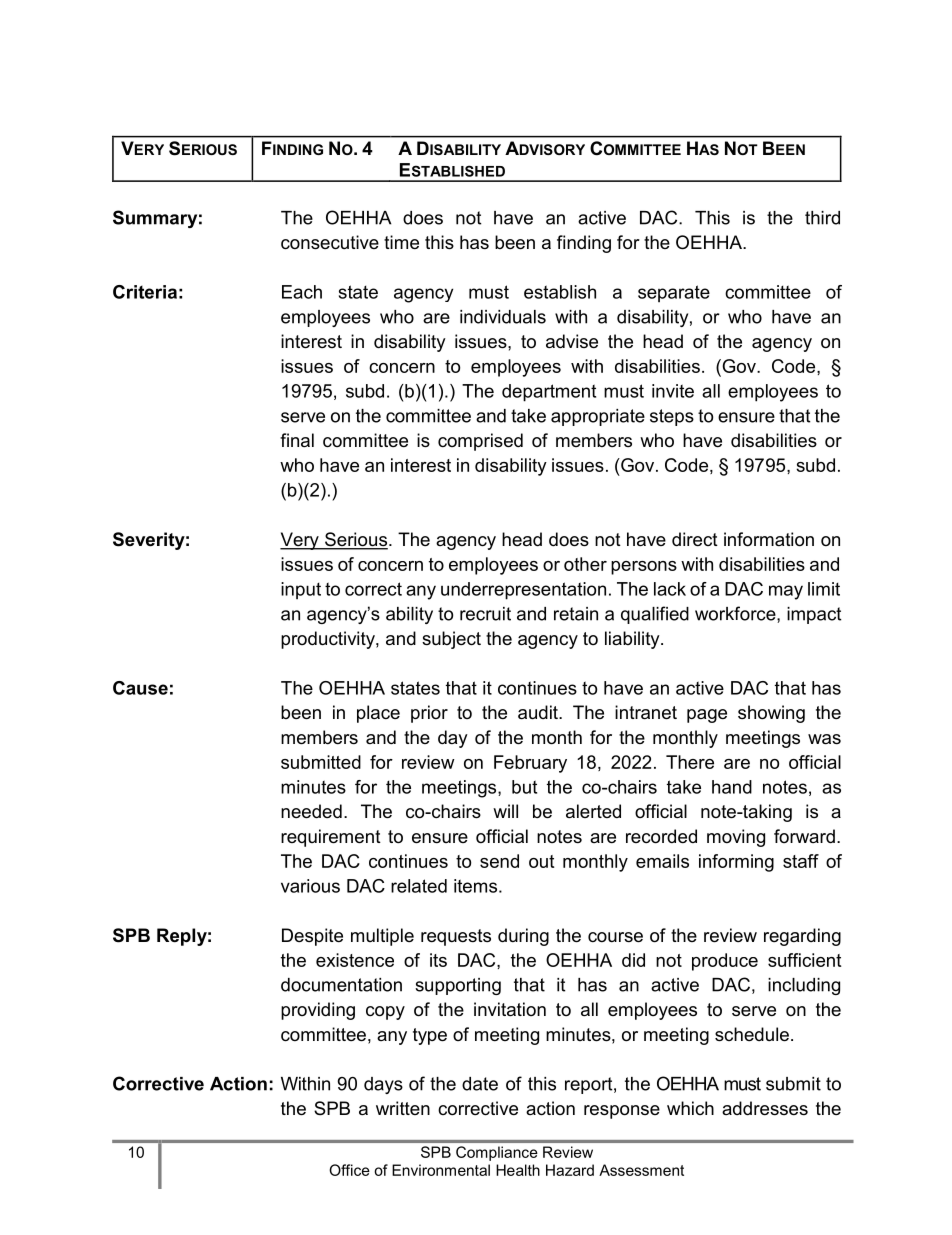 The height and width of the document is (1235, 952). I want to click on Each, so click(302, 292).
